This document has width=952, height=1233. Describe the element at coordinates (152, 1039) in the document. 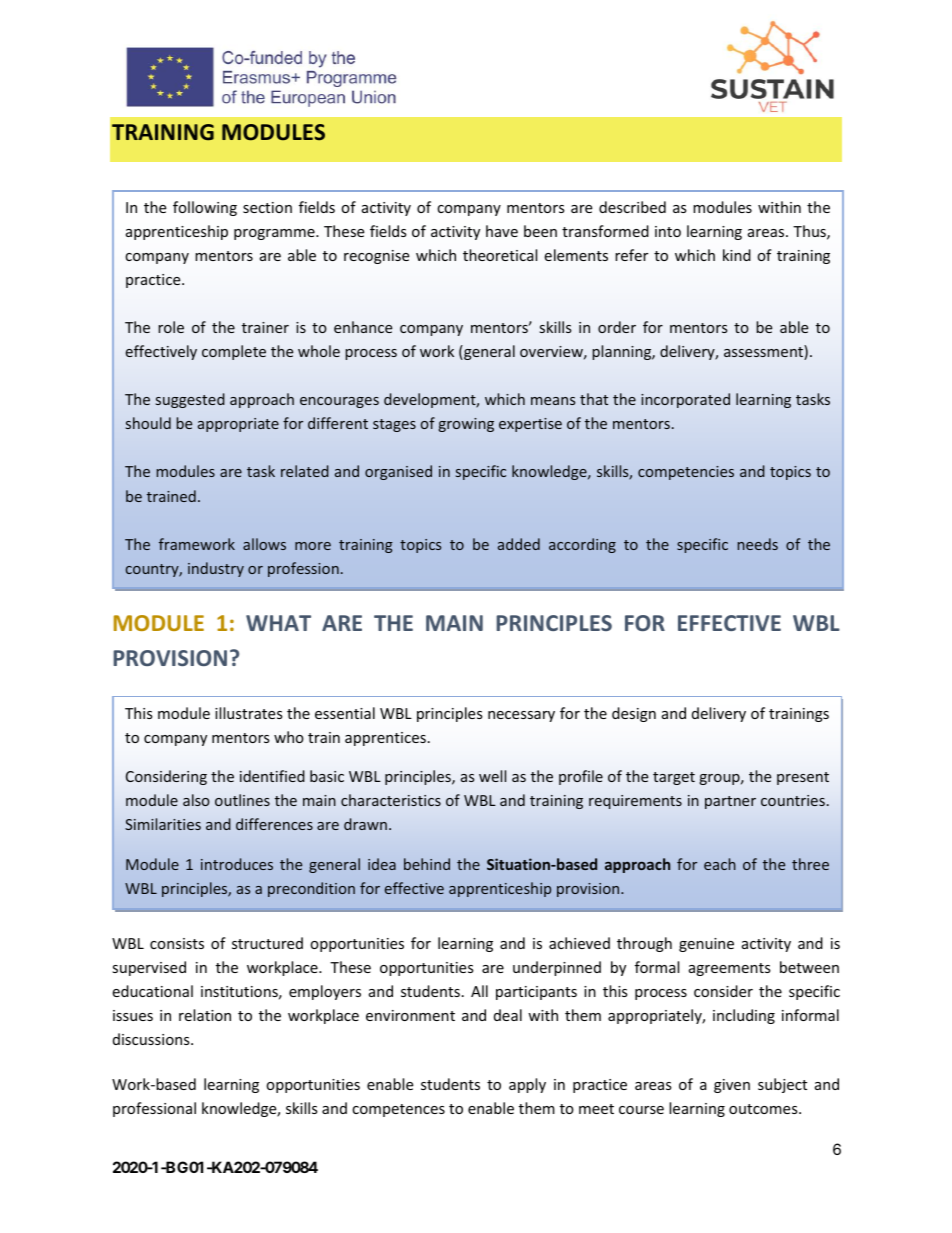

I see `discussions` at that location.
